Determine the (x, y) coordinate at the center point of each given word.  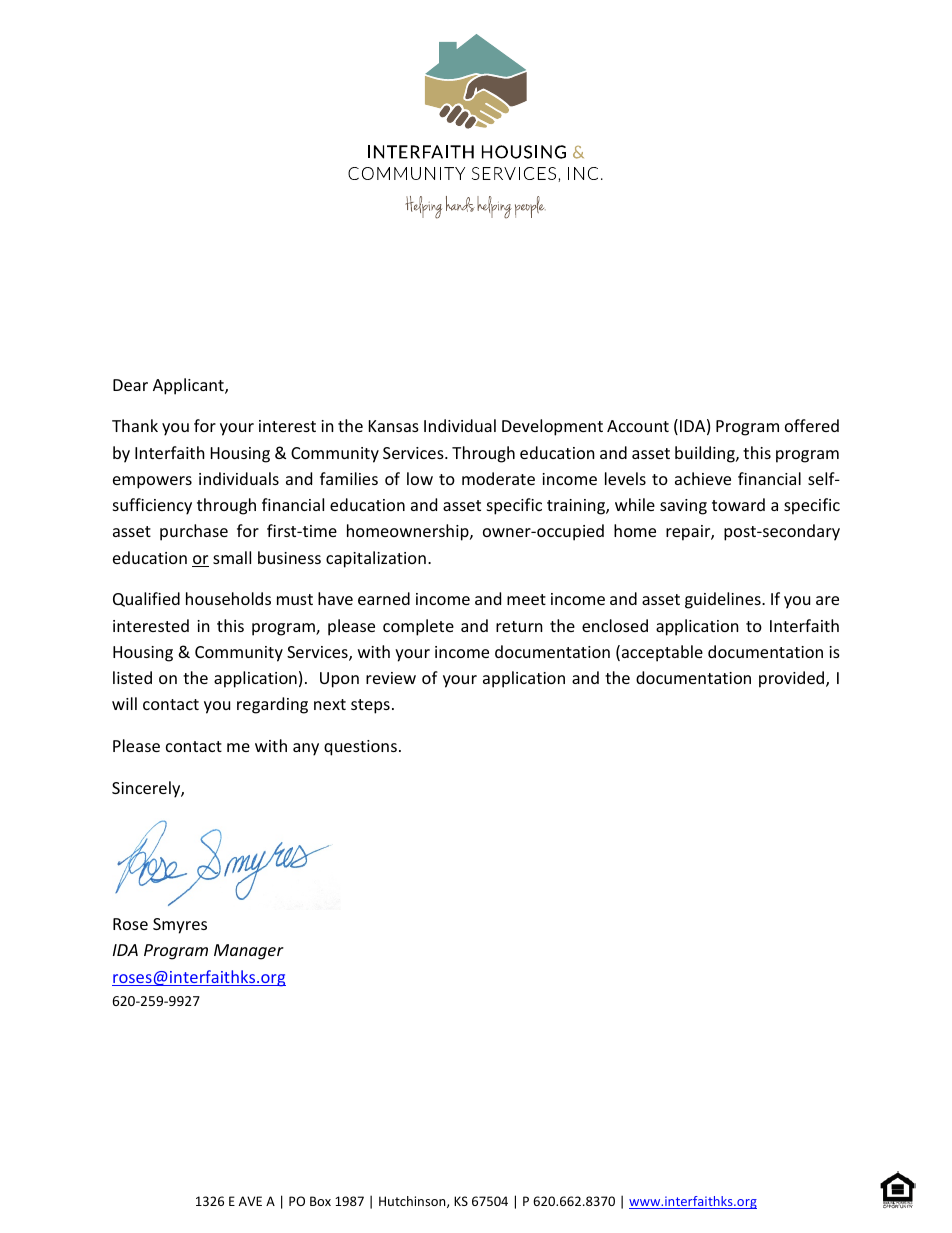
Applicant (189, 386)
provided (793, 679)
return (519, 626)
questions (360, 748)
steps (370, 706)
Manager (249, 952)
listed (132, 677)
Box (320, 1201)
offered (812, 425)
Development (552, 427)
